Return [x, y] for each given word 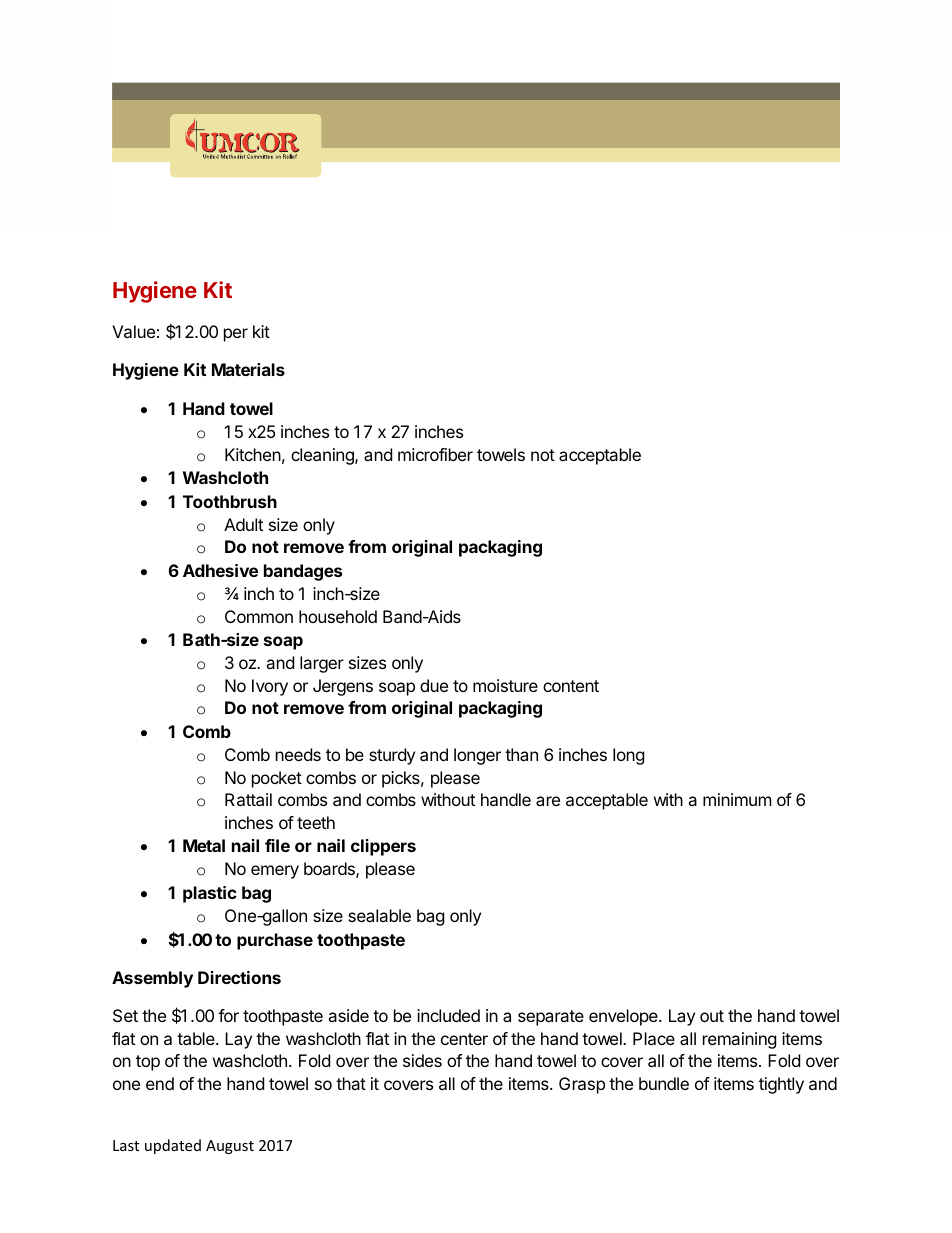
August [230, 1147]
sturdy [392, 756]
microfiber [435, 454]
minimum [737, 799]
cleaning [323, 456]
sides [422, 1060]
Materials [248, 369]
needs [298, 754]
